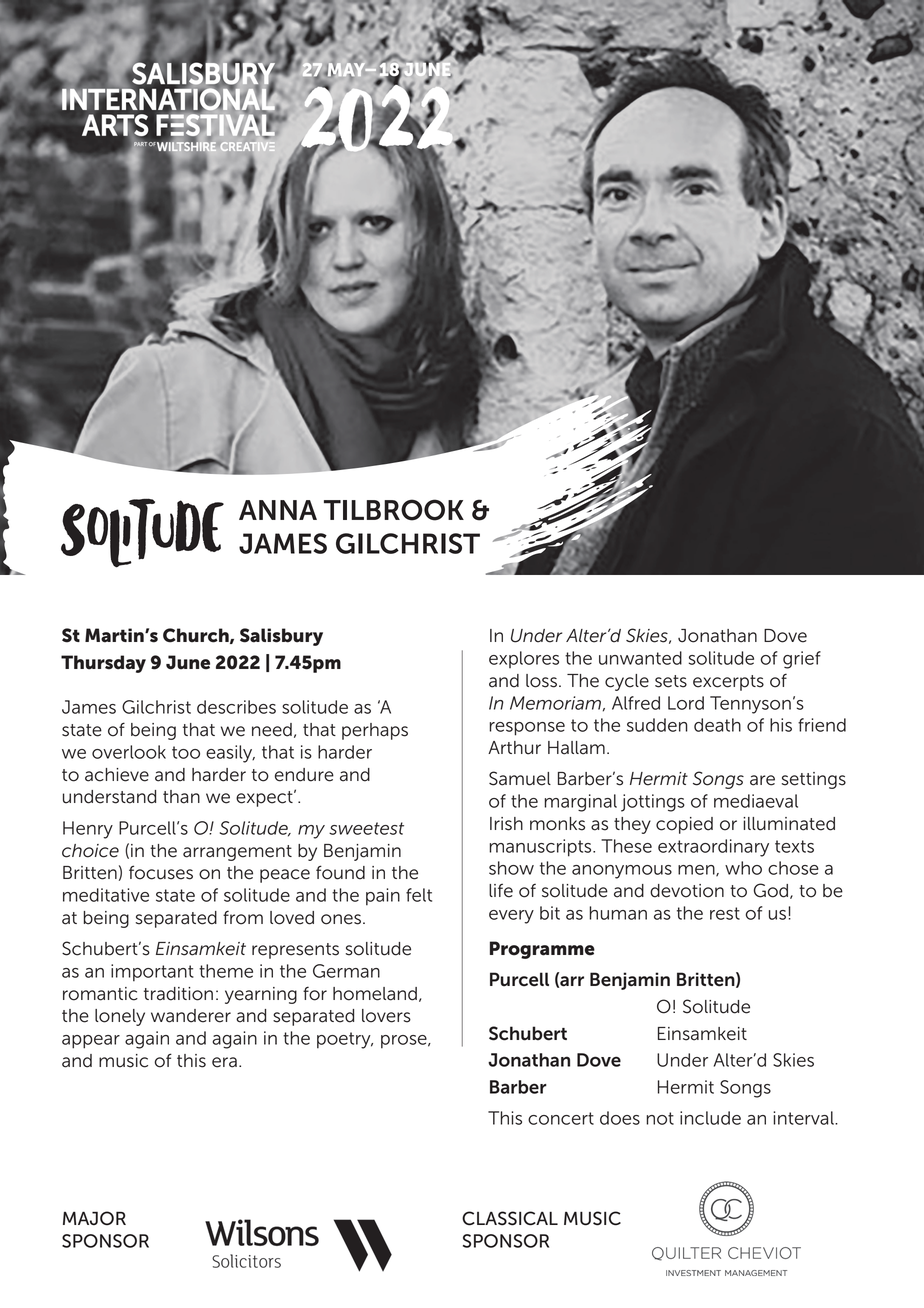  Describe the element at coordinates (717, 725) in the screenshot. I see `death` at that location.
